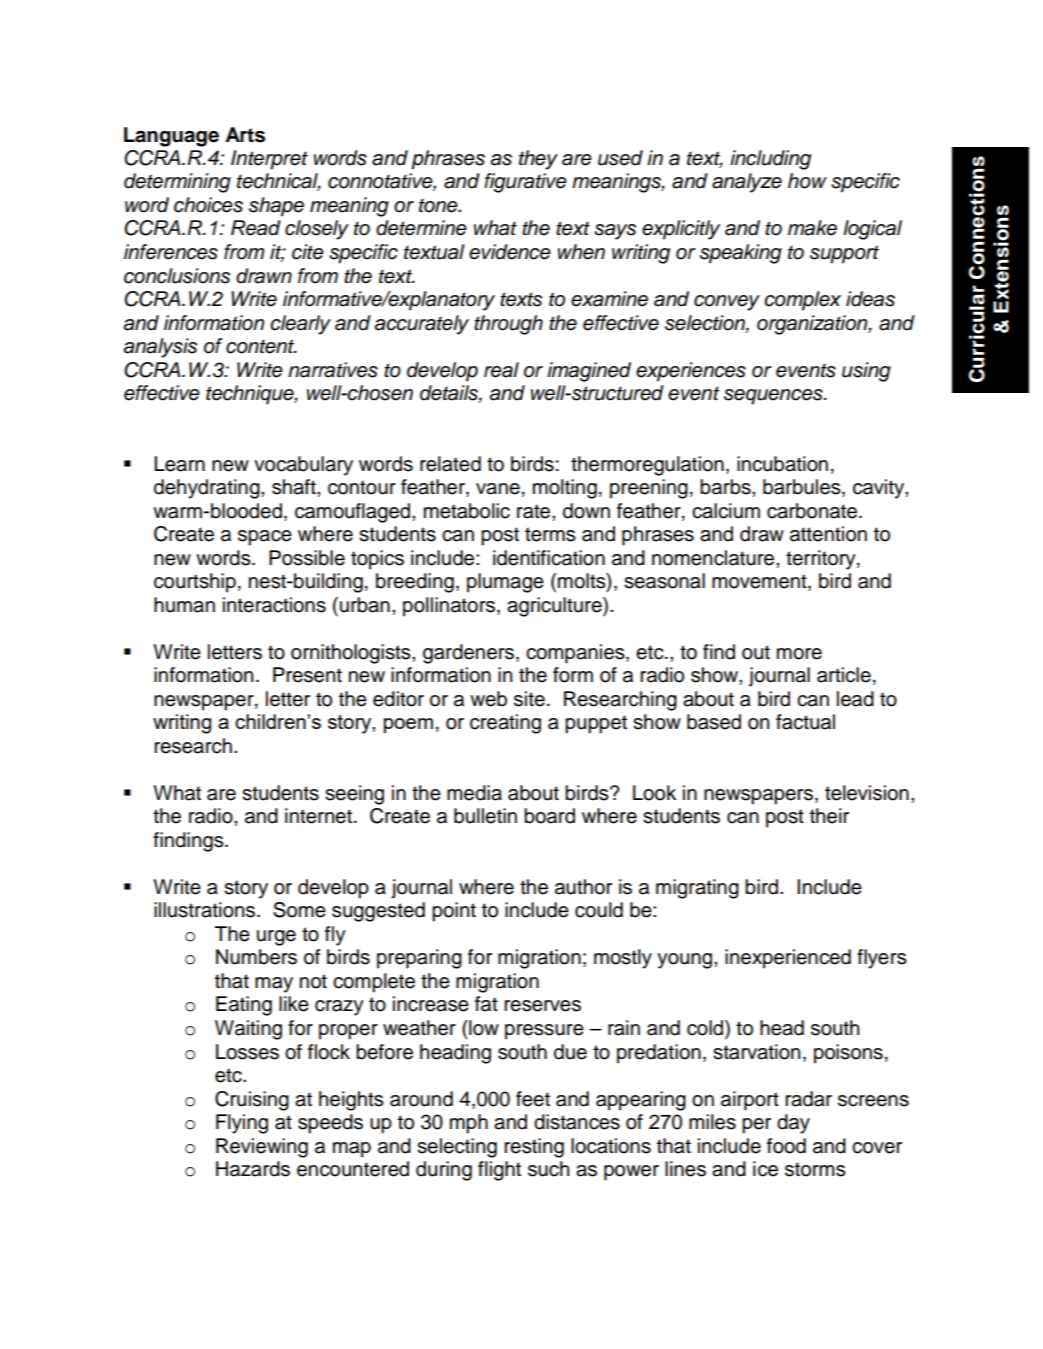 The image size is (1043, 1349). Describe the element at coordinates (786, 1146) in the screenshot. I see `food` at that location.
